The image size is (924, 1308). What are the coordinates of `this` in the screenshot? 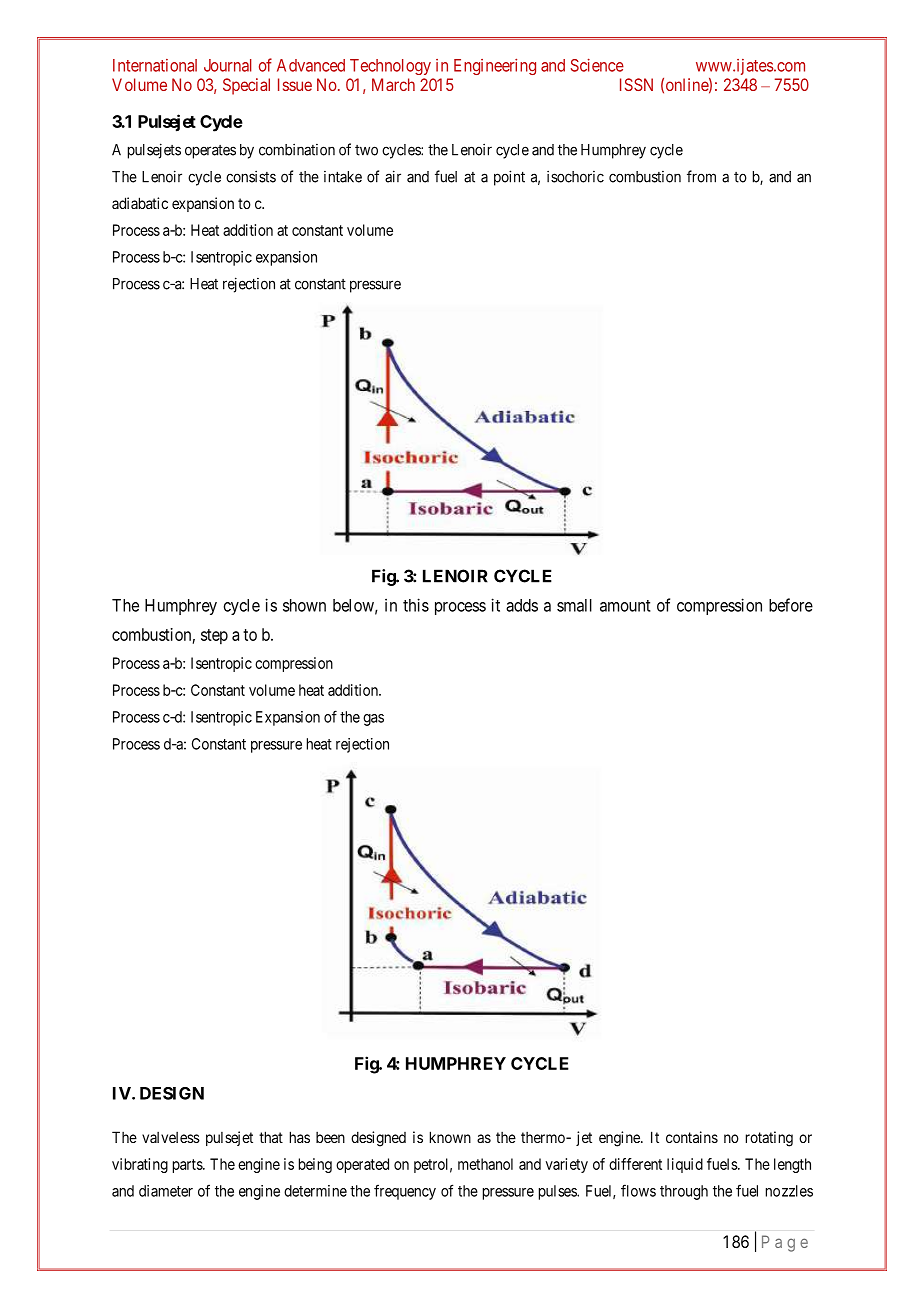 It's located at (416, 605).
